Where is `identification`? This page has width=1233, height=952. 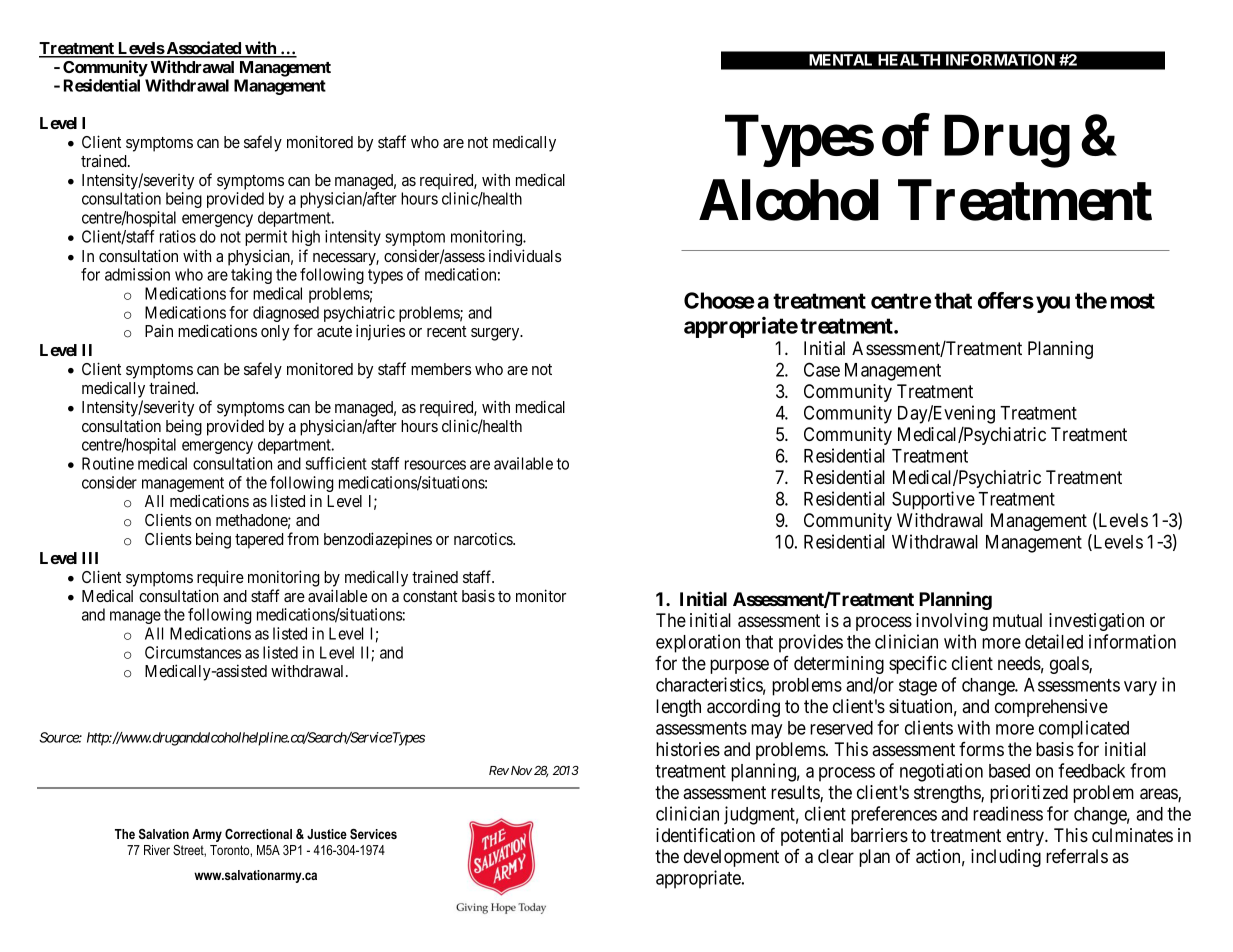
identification is located at coordinates (705, 835).
